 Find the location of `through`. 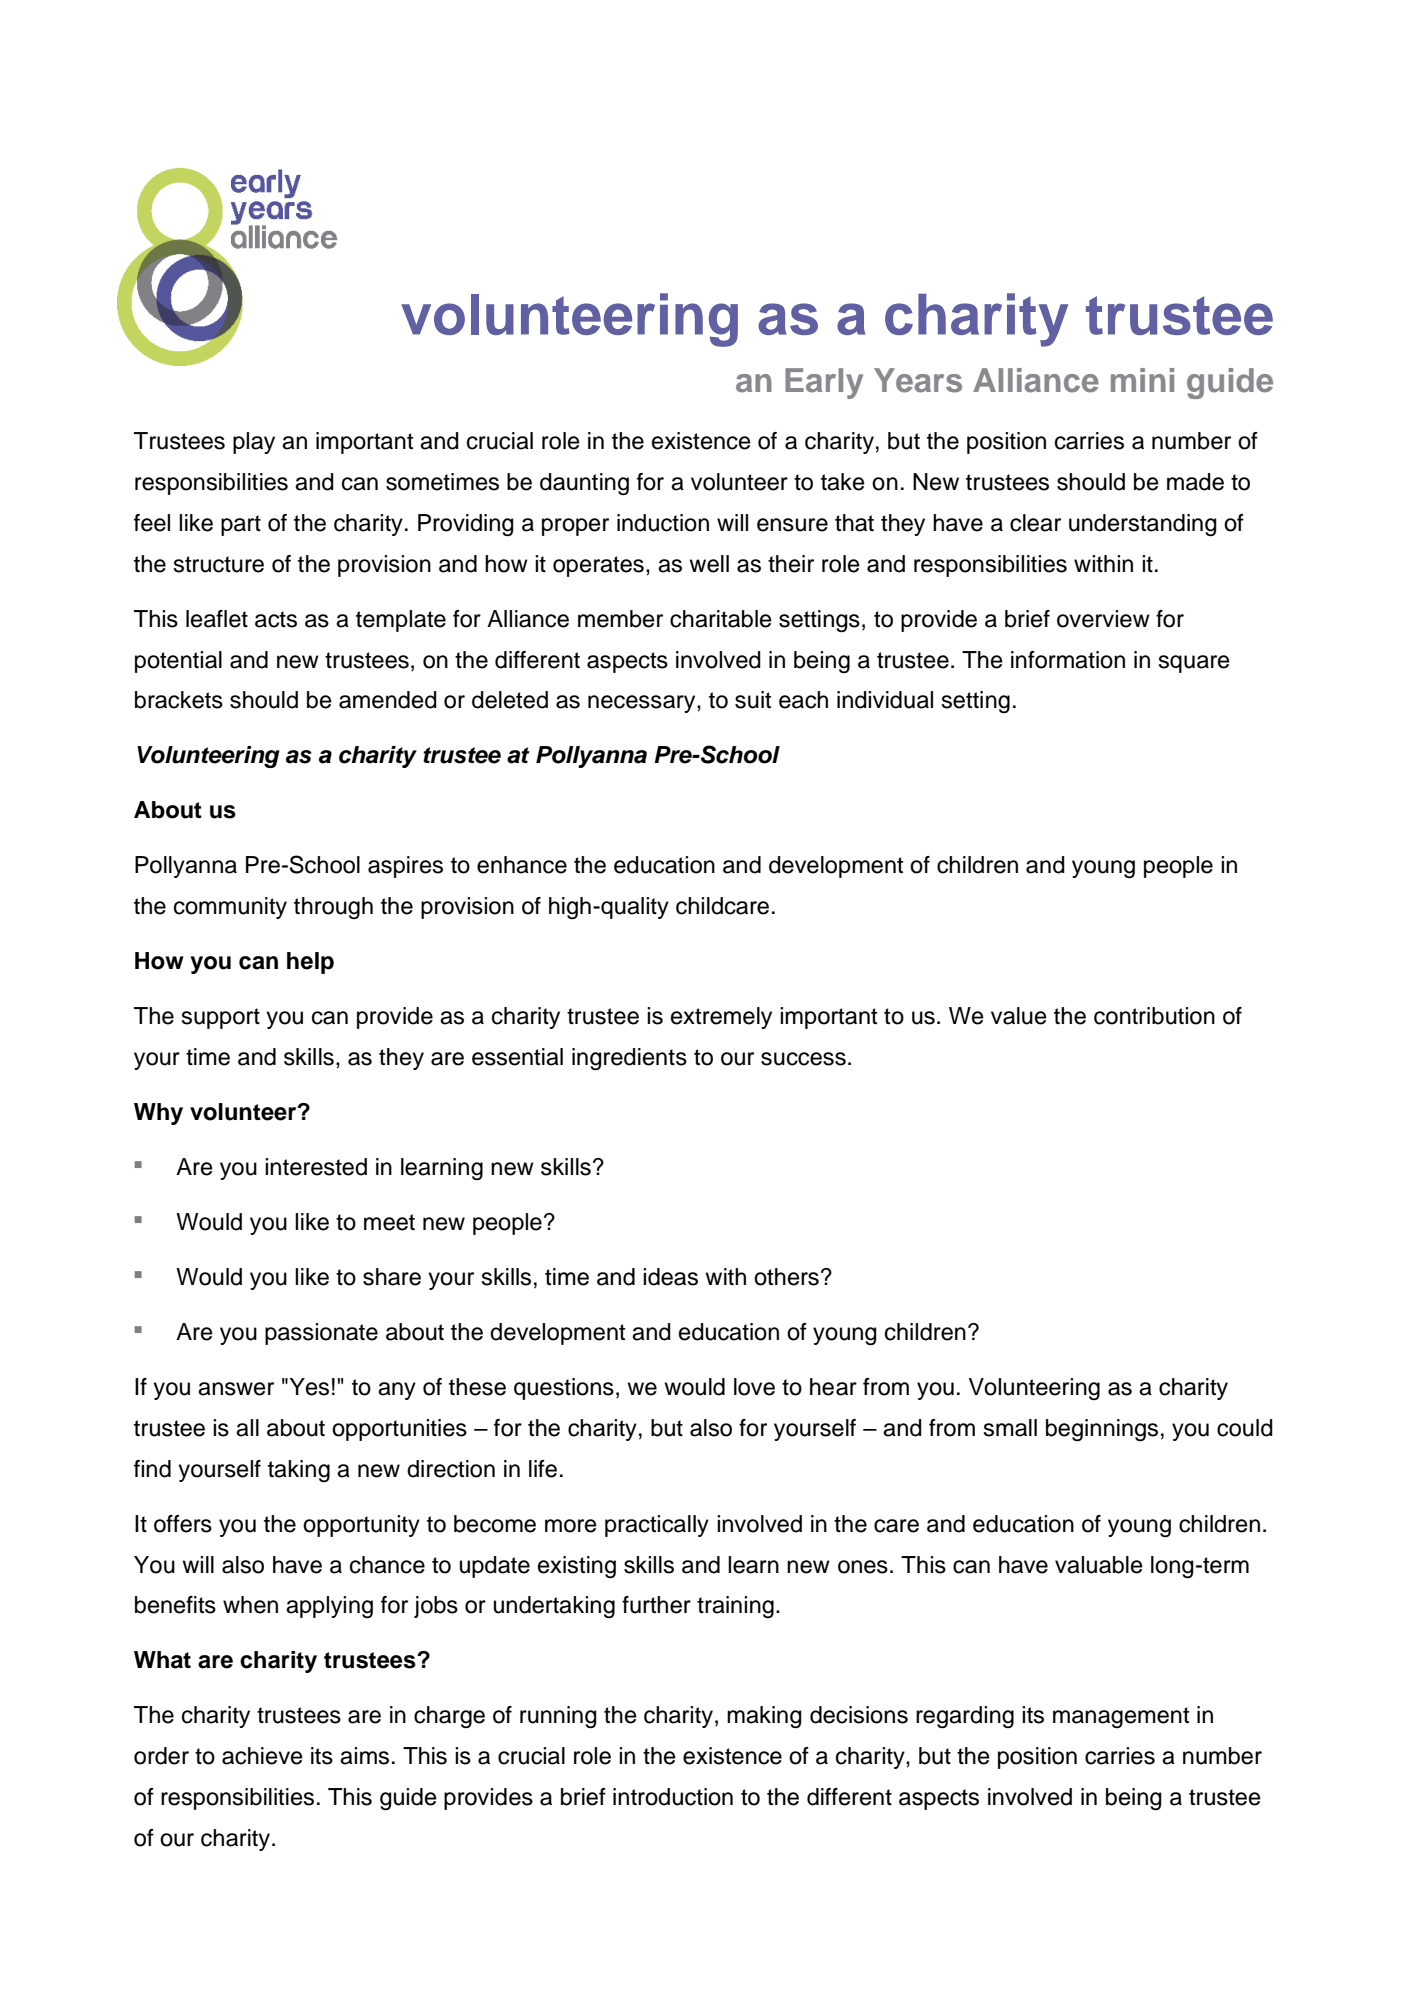

through is located at coordinates (333, 908).
